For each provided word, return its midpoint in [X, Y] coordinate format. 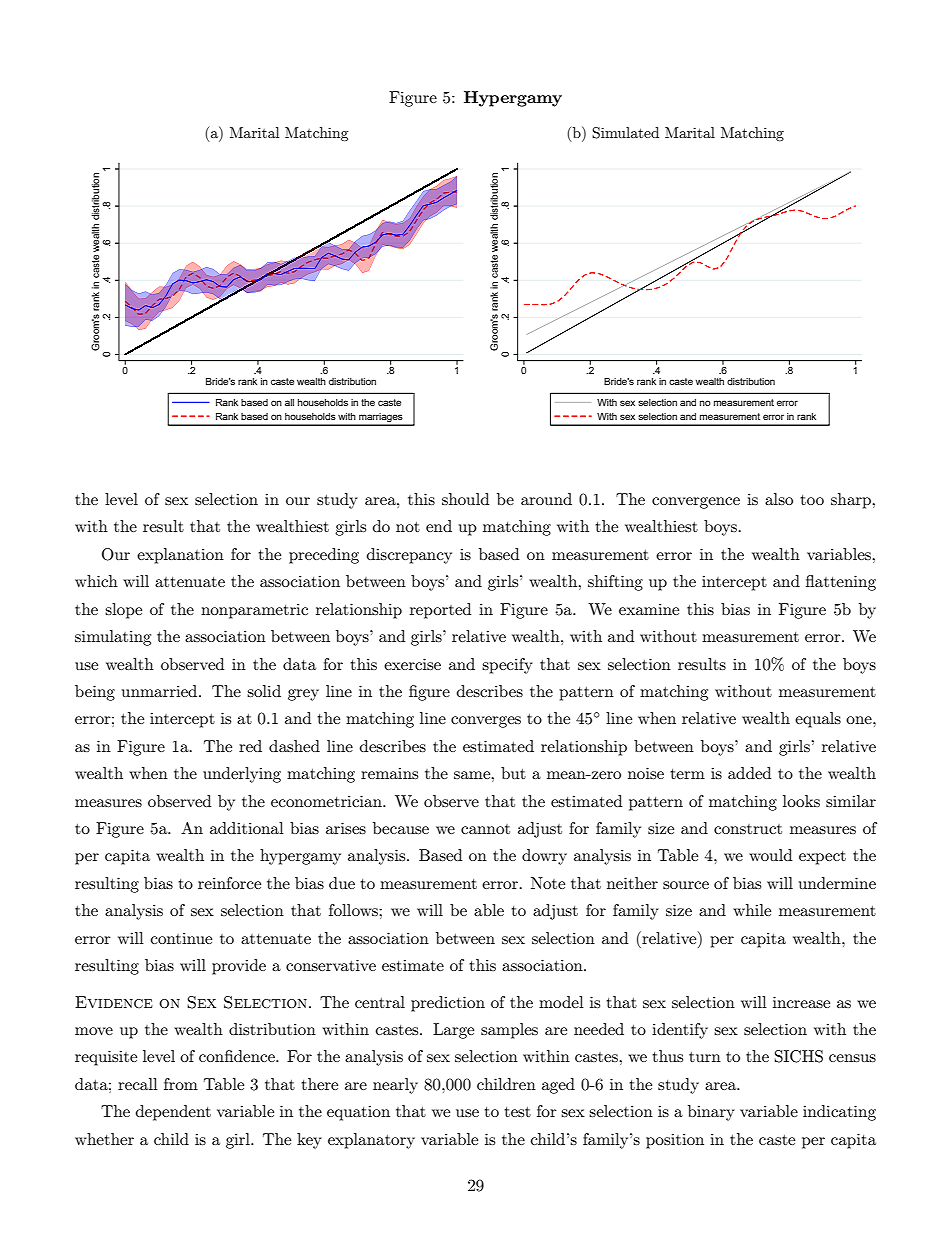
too [812, 500]
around [546, 499]
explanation [180, 556]
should [465, 499]
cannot [485, 829]
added [749, 773]
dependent [173, 1113]
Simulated [625, 133]
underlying [242, 775]
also [779, 499]
